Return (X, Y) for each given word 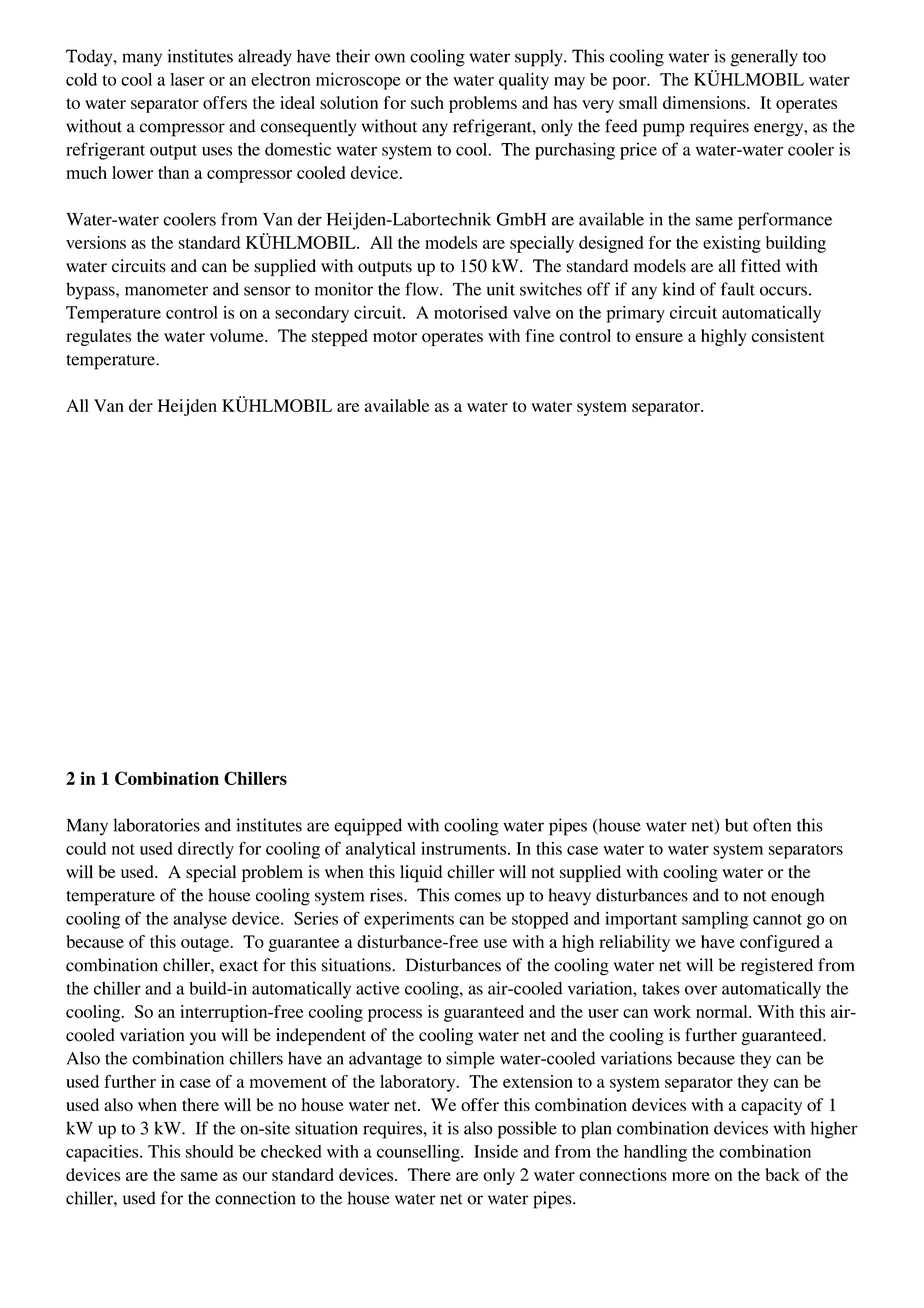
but (736, 825)
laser (187, 79)
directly (206, 850)
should (210, 1151)
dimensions (705, 102)
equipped (368, 827)
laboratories (156, 825)
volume (238, 335)
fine (540, 335)
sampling (715, 920)
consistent (787, 335)
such (427, 102)
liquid (421, 873)
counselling (419, 1153)
